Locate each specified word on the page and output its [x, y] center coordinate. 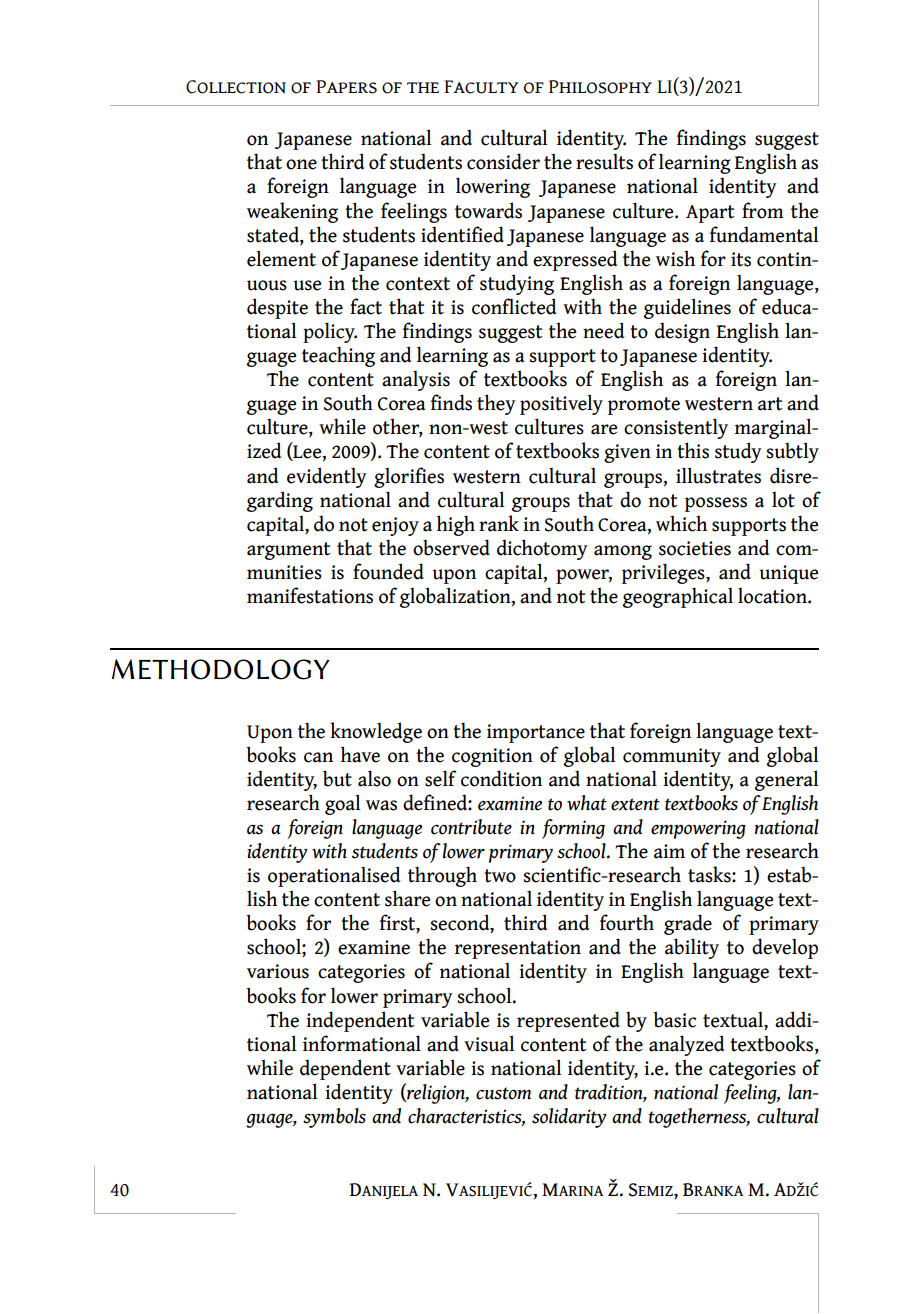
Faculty [481, 87]
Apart [710, 214]
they [496, 404]
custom [503, 1093]
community [672, 757]
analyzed [686, 1045]
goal [343, 804]
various [278, 971]
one [301, 164]
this [693, 450]
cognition [492, 757]
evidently [326, 477]
